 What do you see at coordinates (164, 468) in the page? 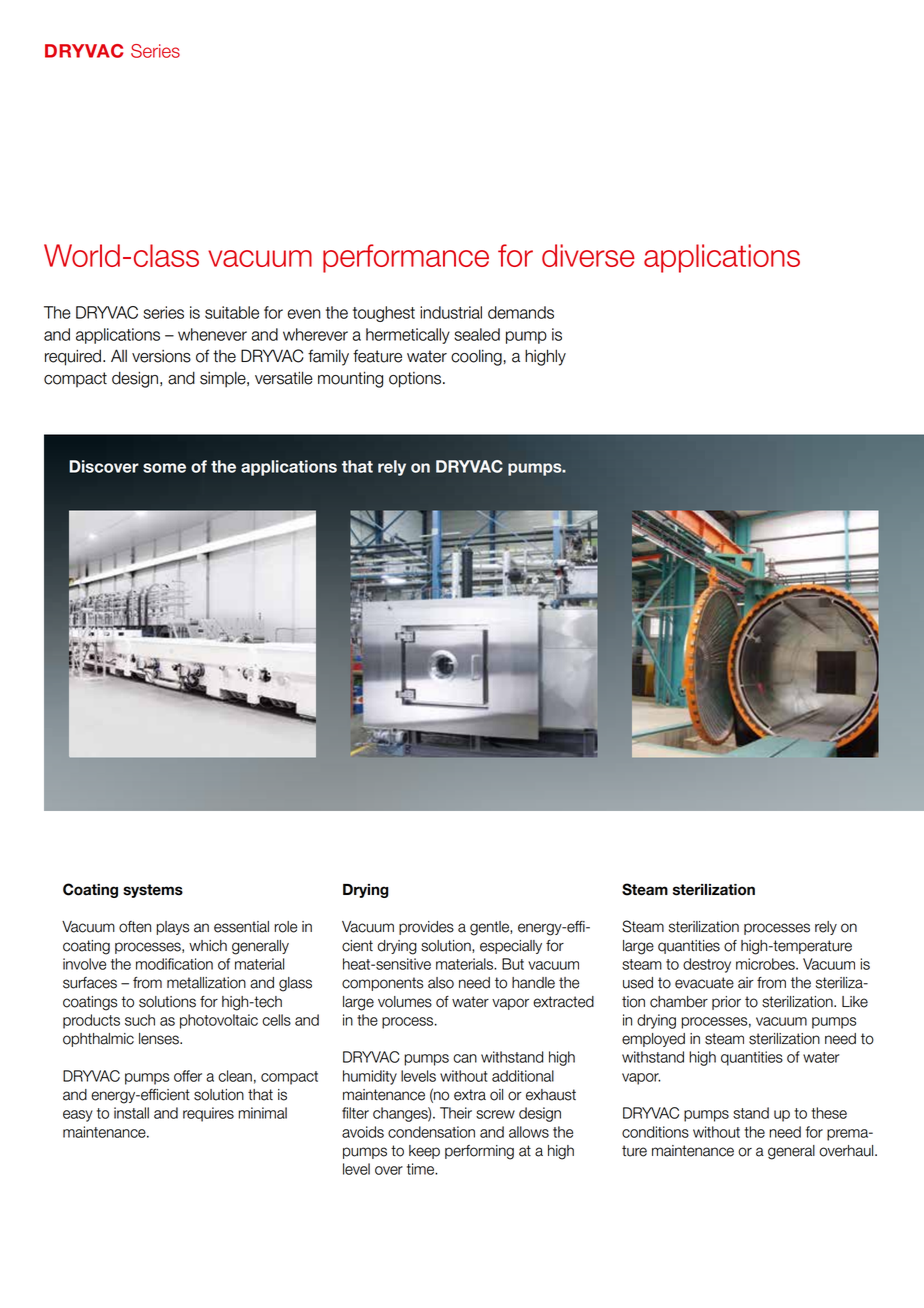
I see `some` at bounding box center [164, 468].
